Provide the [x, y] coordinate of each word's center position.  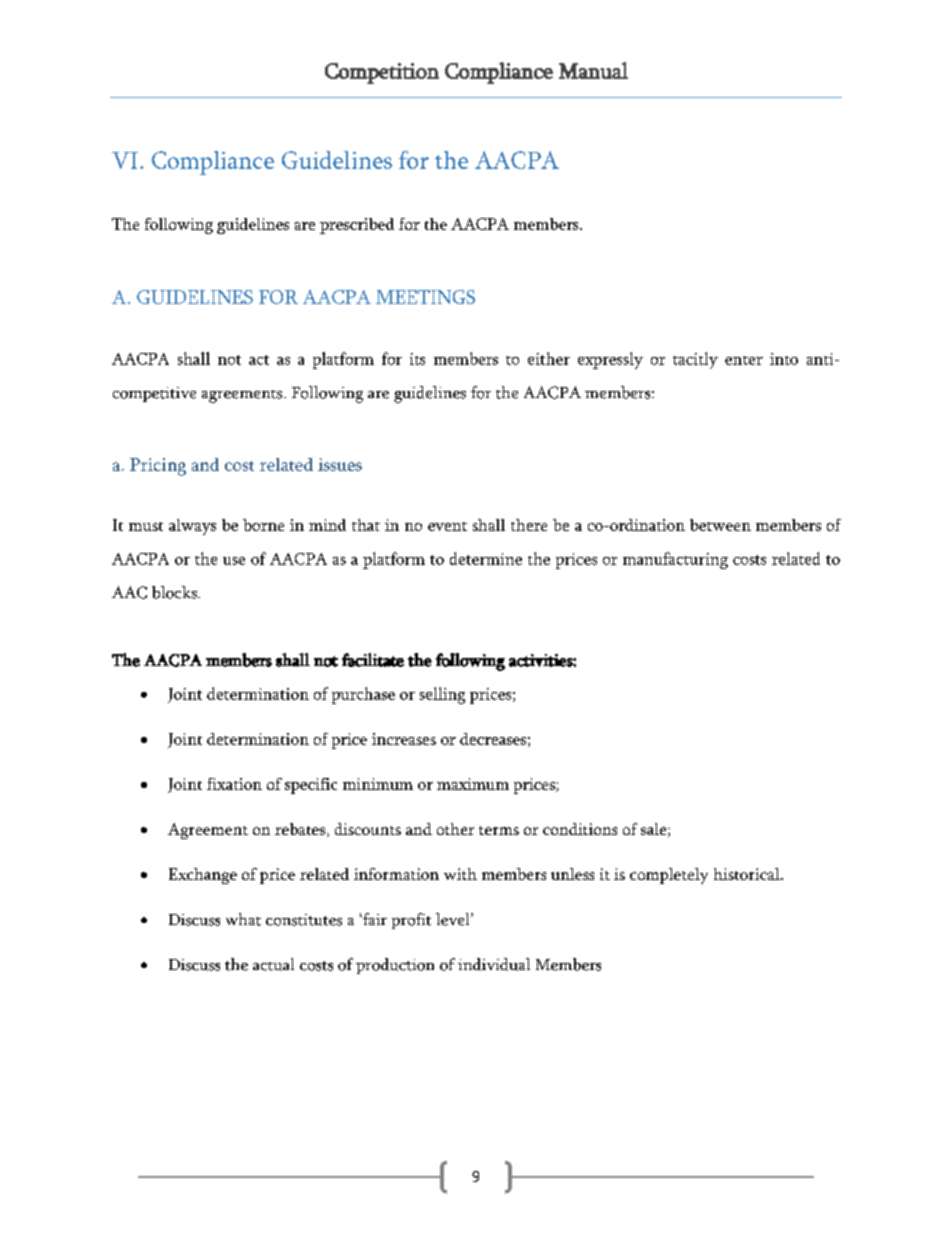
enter [744, 360]
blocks [175, 592]
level [454, 919]
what [243, 919]
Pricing [158, 467]
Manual [593, 70]
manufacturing [675, 560]
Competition [382, 73]
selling [442, 695]
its [417, 359]
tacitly [695, 360]
